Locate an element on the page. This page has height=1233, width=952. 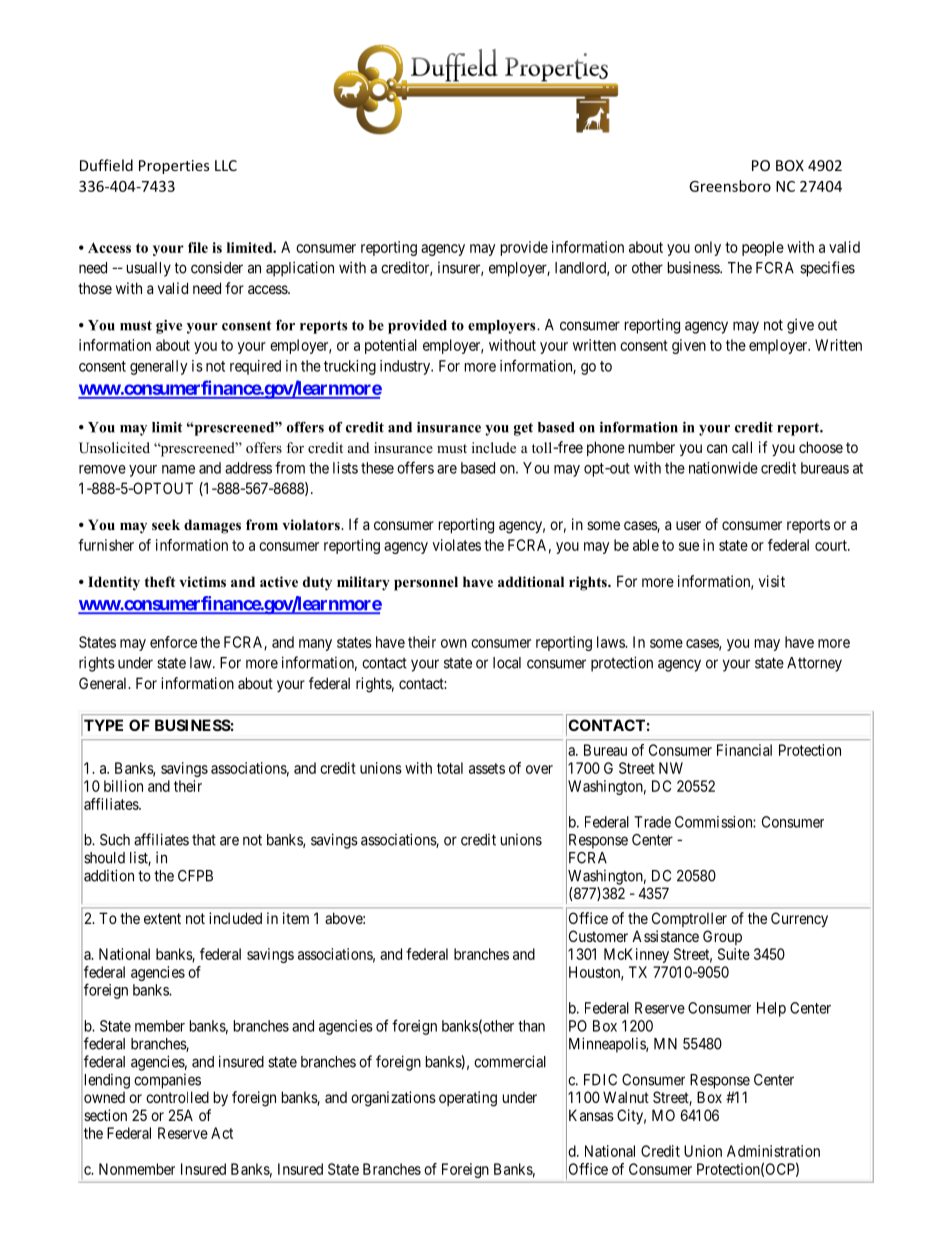
controlled is located at coordinates (177, 1097).
